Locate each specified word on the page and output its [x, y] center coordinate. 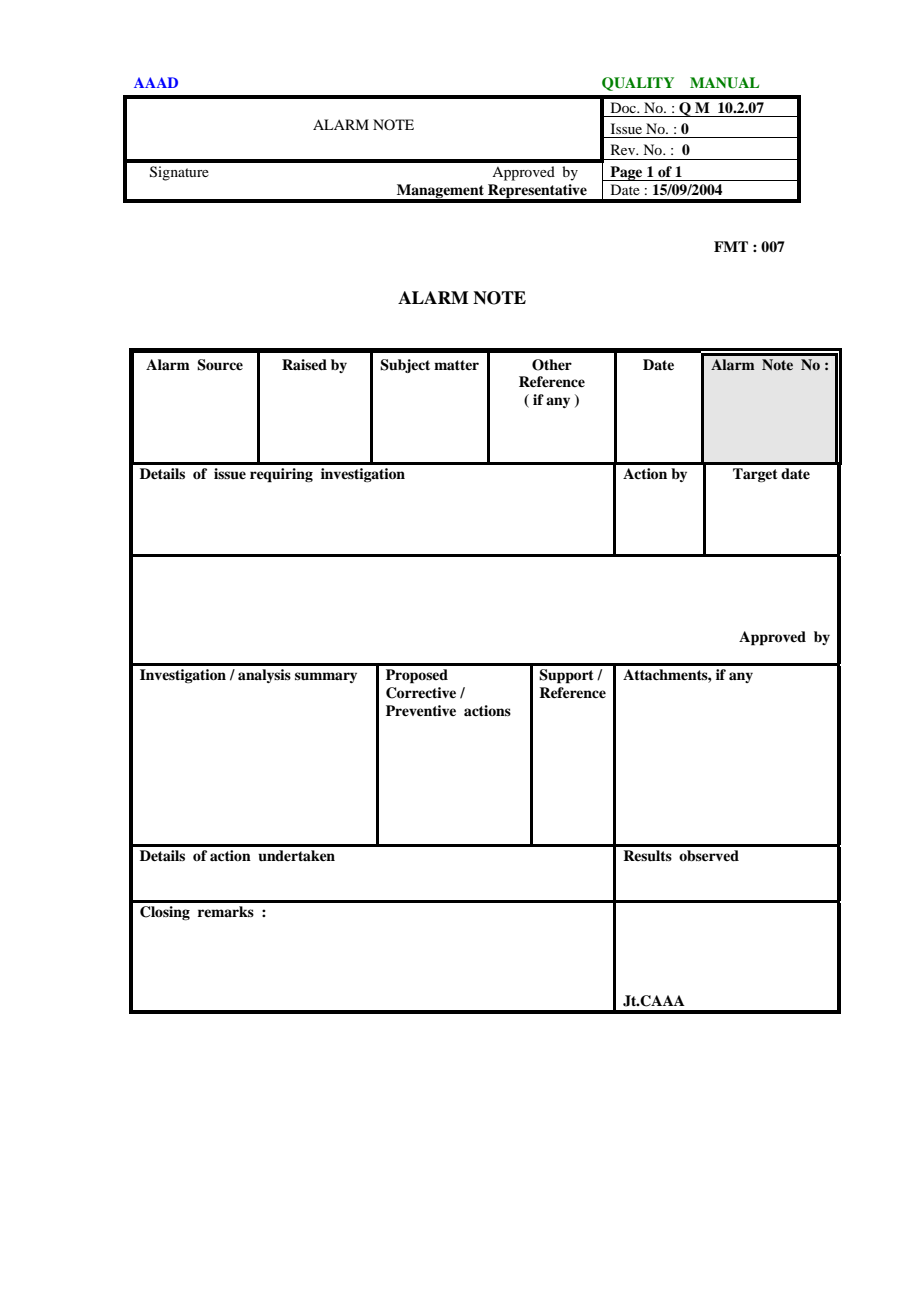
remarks [226, 911]
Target [755, 475]
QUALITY [638, 84]
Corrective [421, 693]
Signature [179, 173]
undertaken [296, 856]
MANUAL [724, 83]
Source [220, 365]
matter [456, 365]
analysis [264, 676]
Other [552, 365]
